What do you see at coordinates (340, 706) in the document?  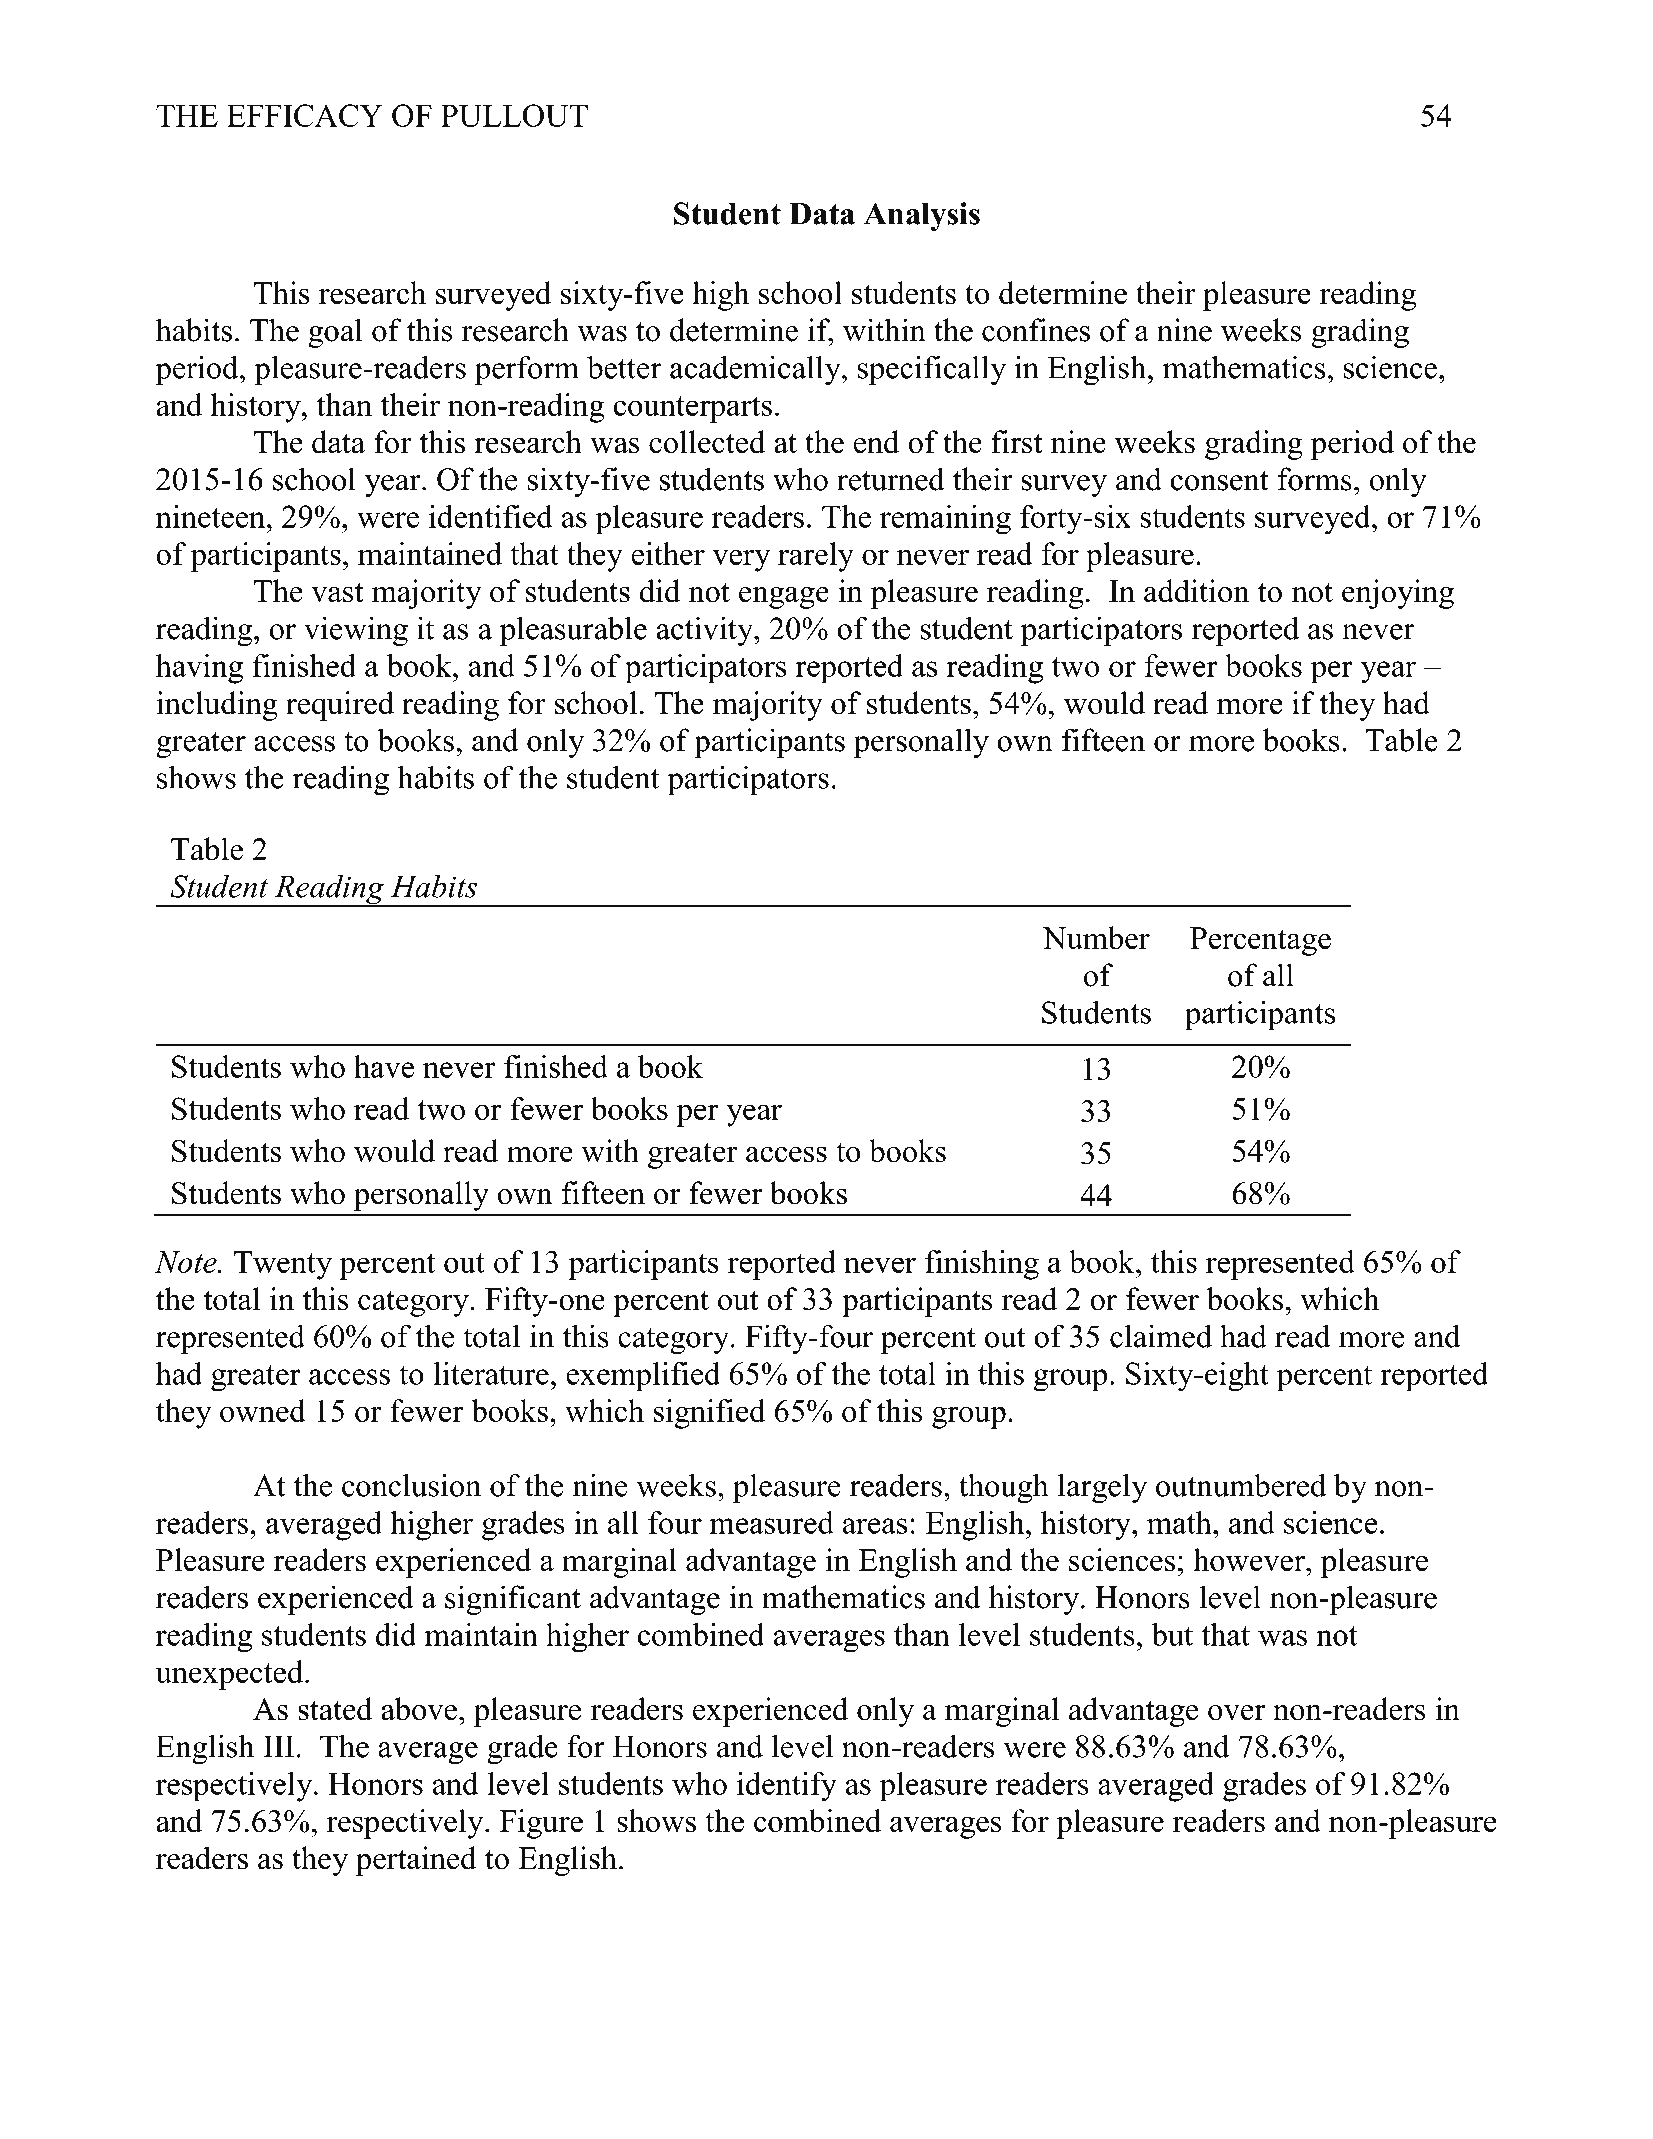 I see `required` at bounding box center [340, 706].
